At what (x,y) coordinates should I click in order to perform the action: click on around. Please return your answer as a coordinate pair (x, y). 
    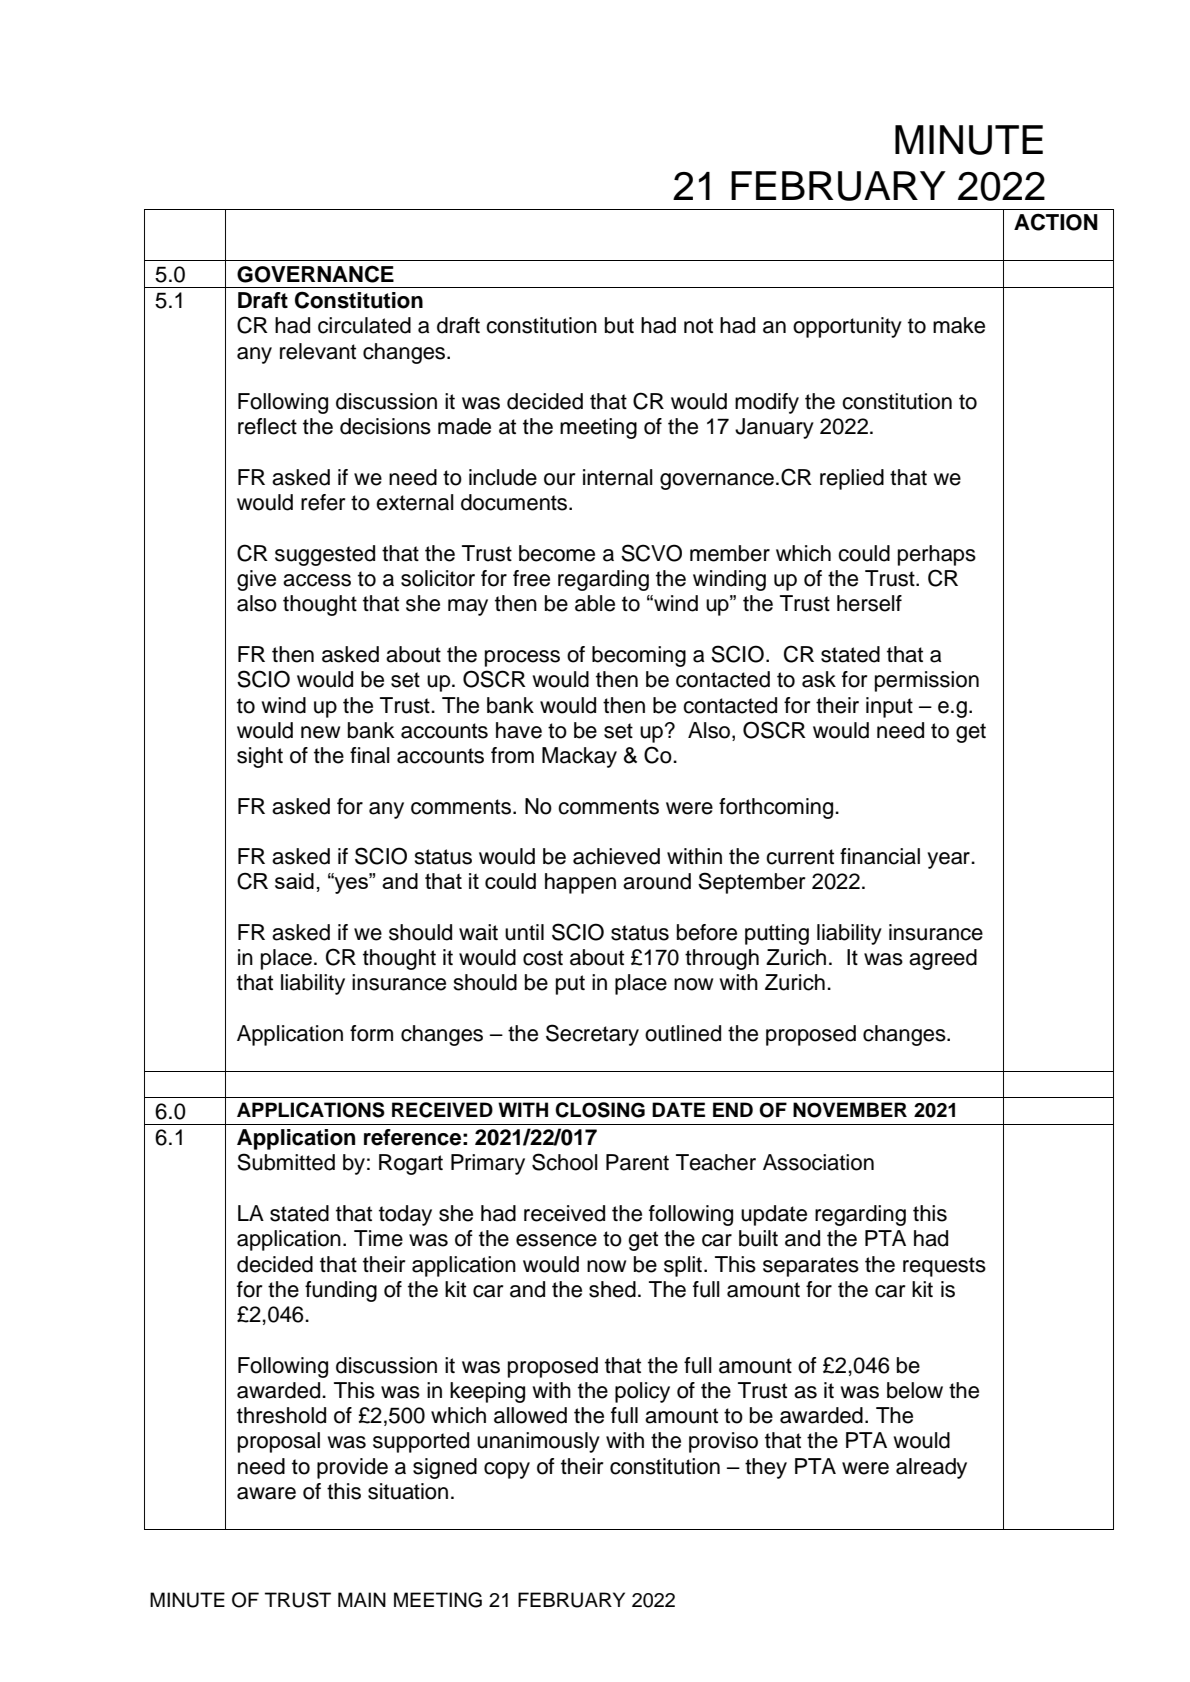
    Looking at the image, I should click on (657, 881).
